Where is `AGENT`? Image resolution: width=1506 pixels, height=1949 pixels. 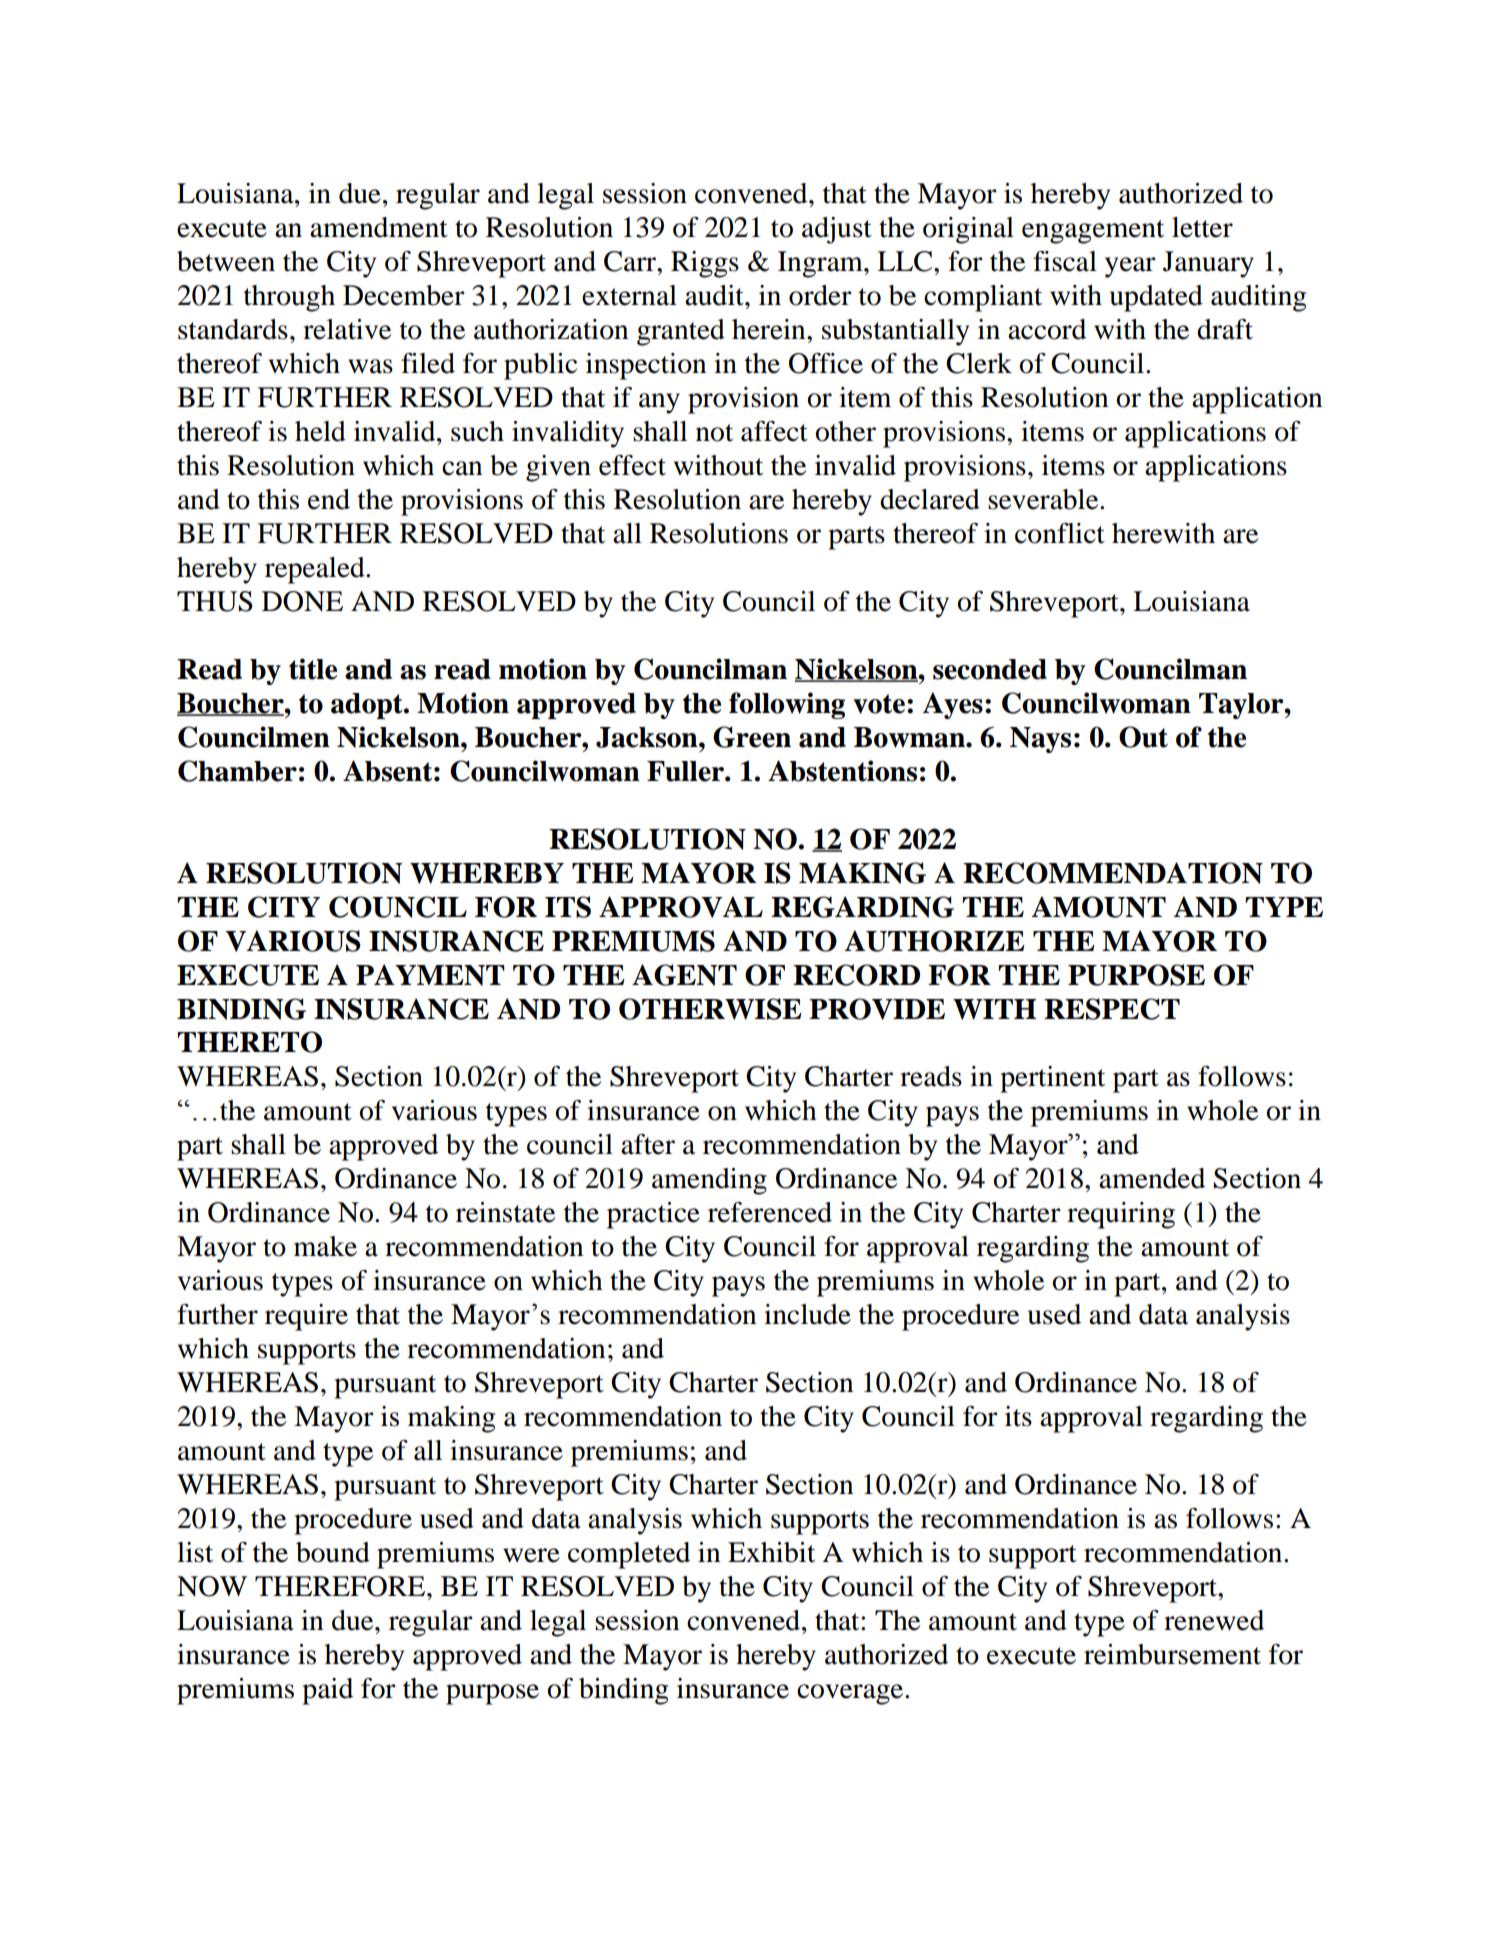
AGENT is located at coordinates (684, 975).
